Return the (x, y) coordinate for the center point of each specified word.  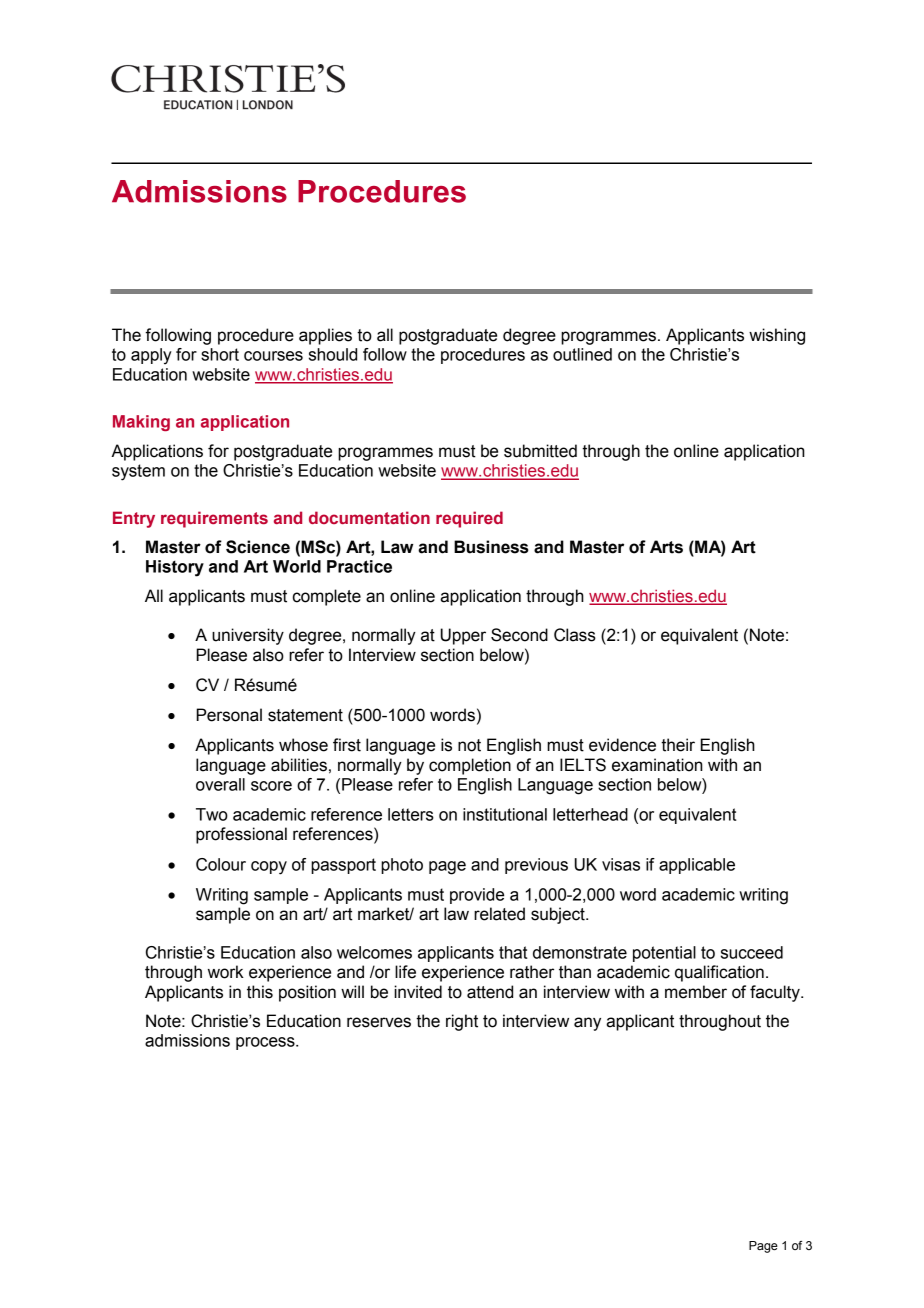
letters (411, 814)
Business (491, 547)
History (175, 568)
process (266, 1043)
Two (212, 814)
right (462, 1022)
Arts (666, 547)
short (220, 354)
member (696, 992)
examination (657, 765)
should (333, 354)
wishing (777, 336)
